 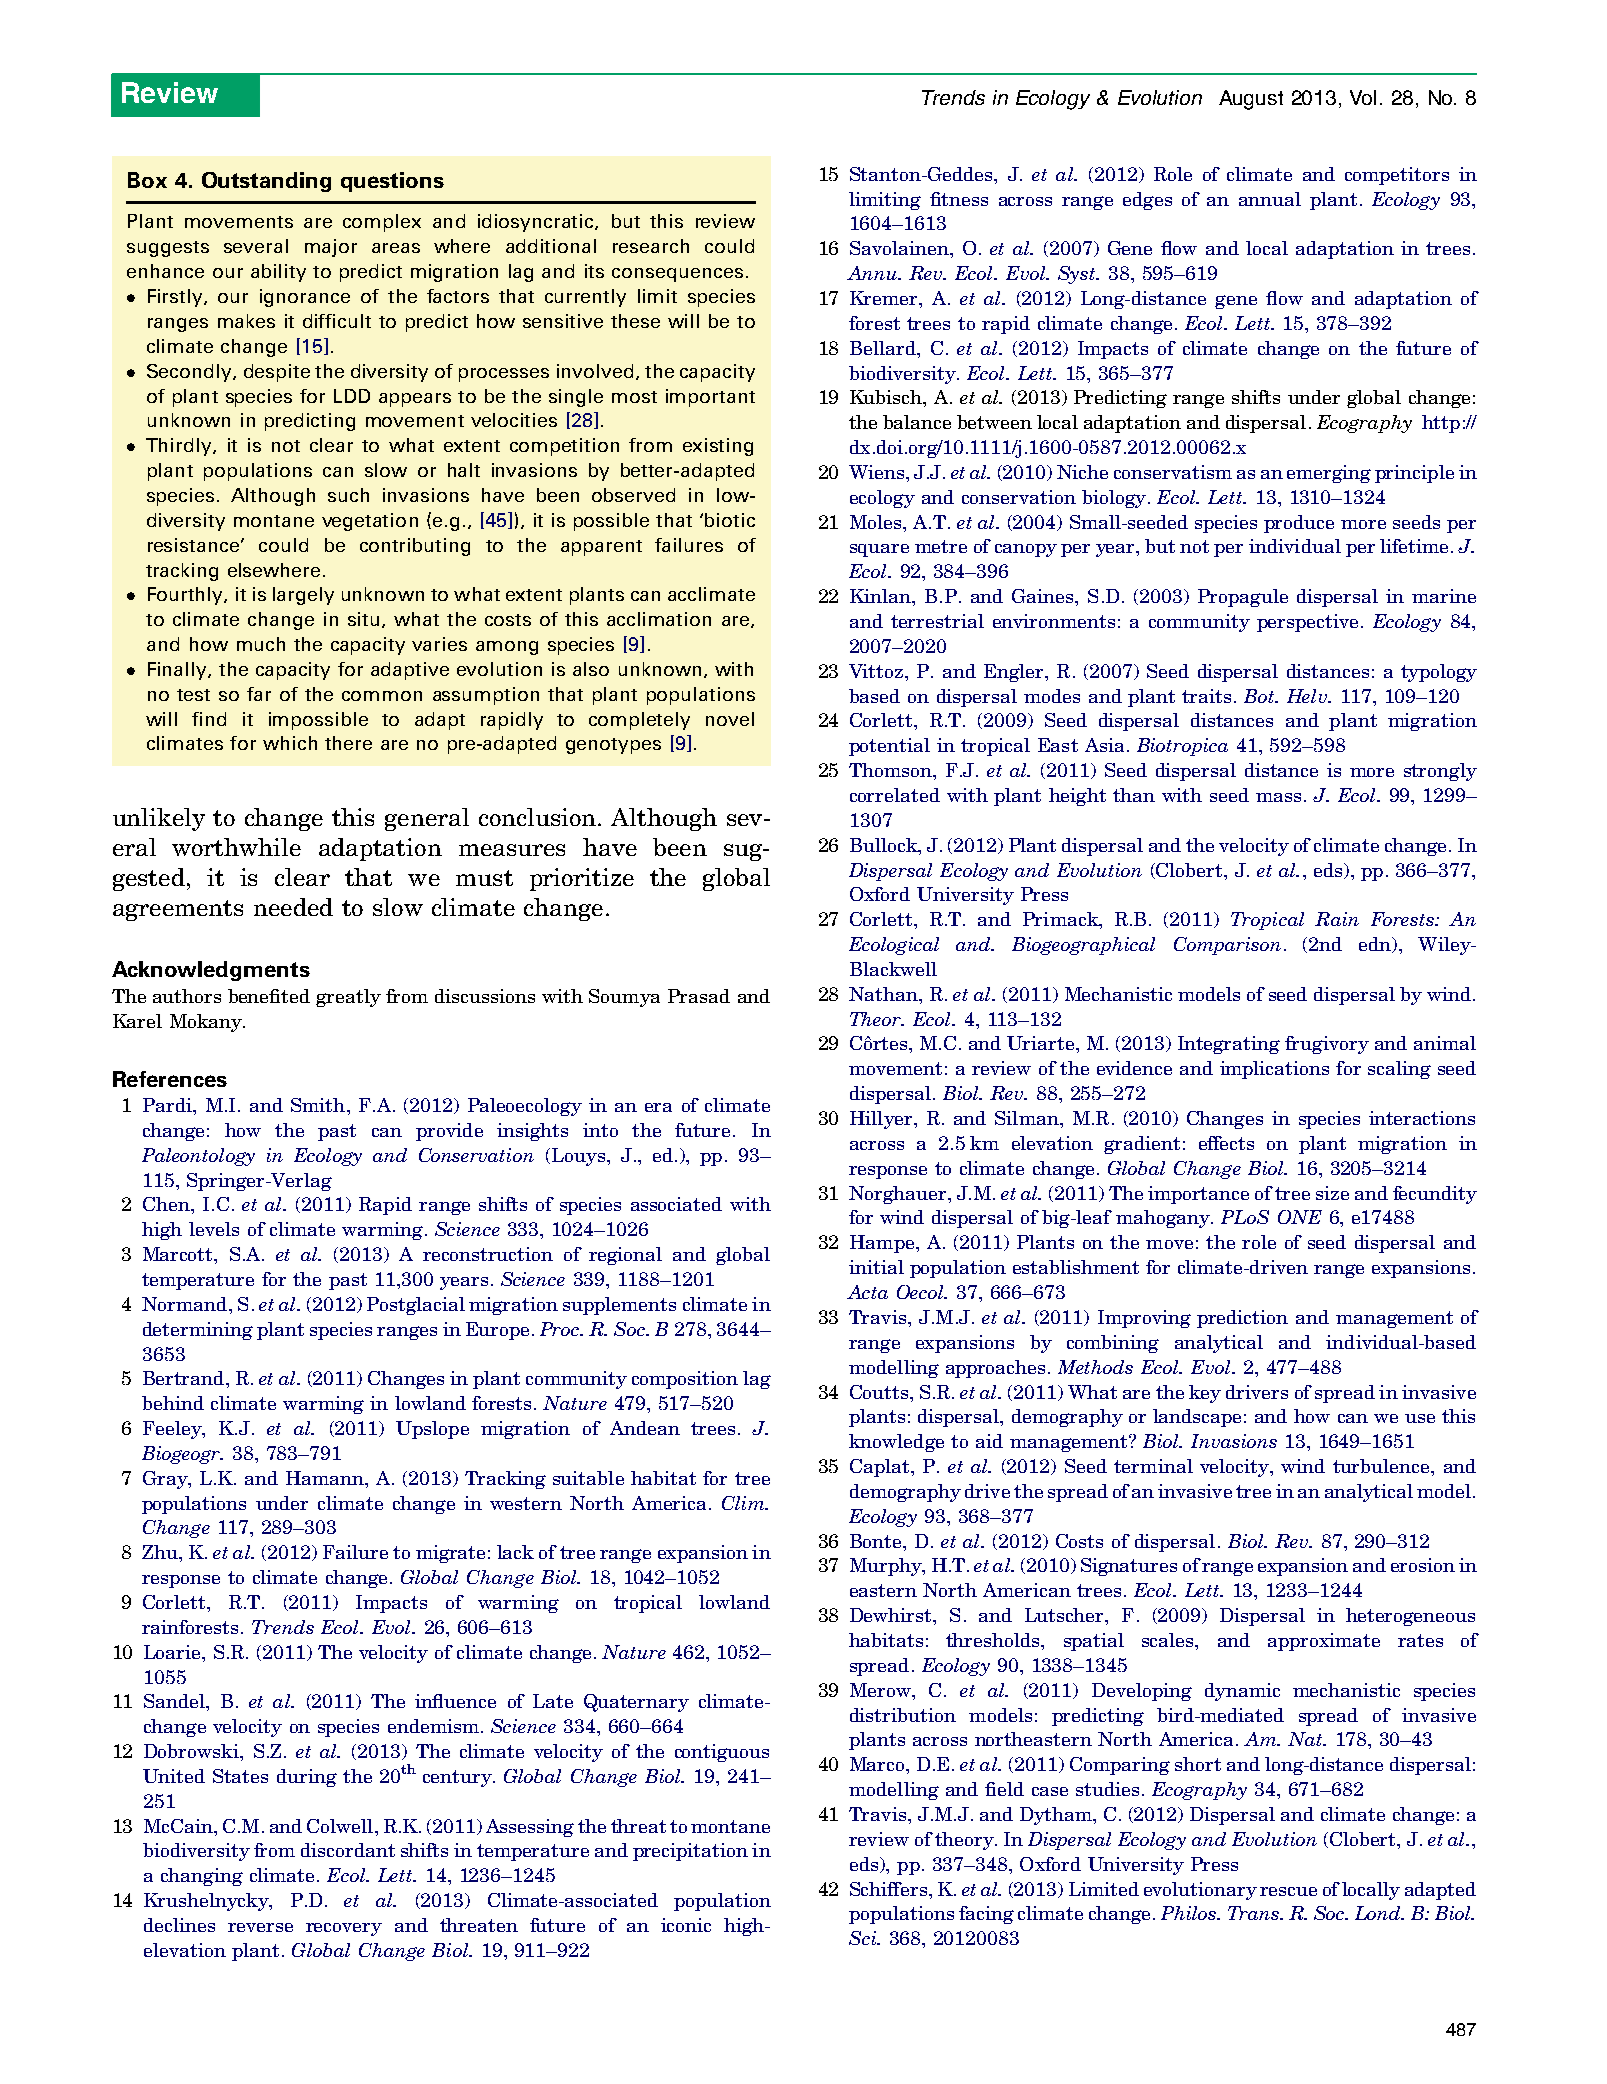 I want to click on novel, so click(x=730, y=719).
